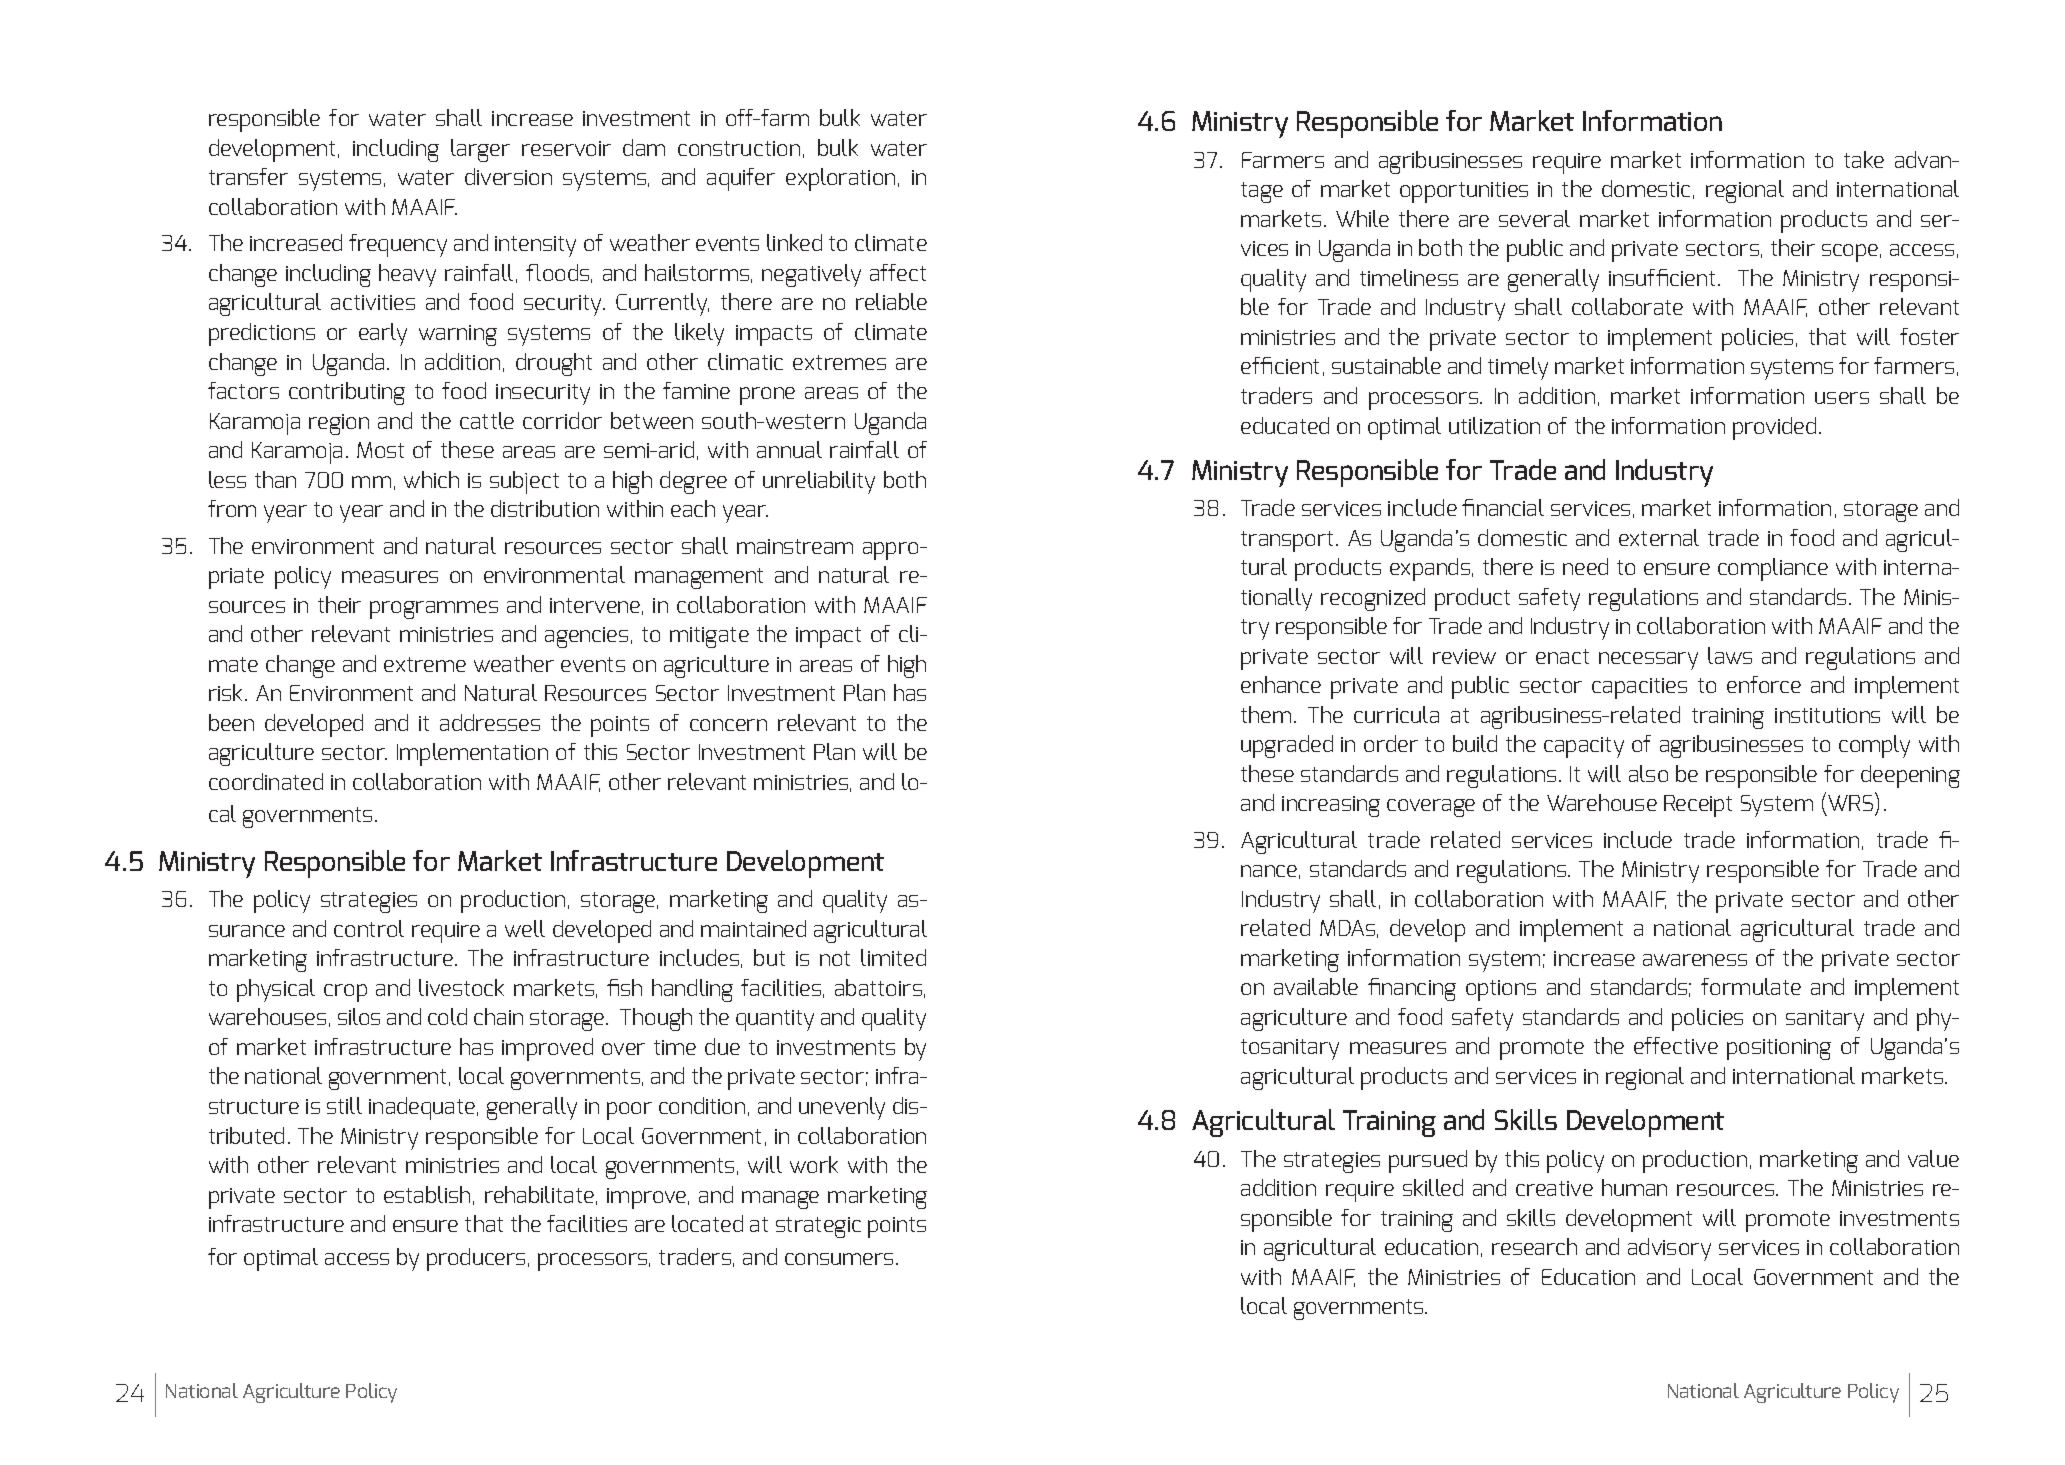  I want to click on exploration, so click(840, 179).
